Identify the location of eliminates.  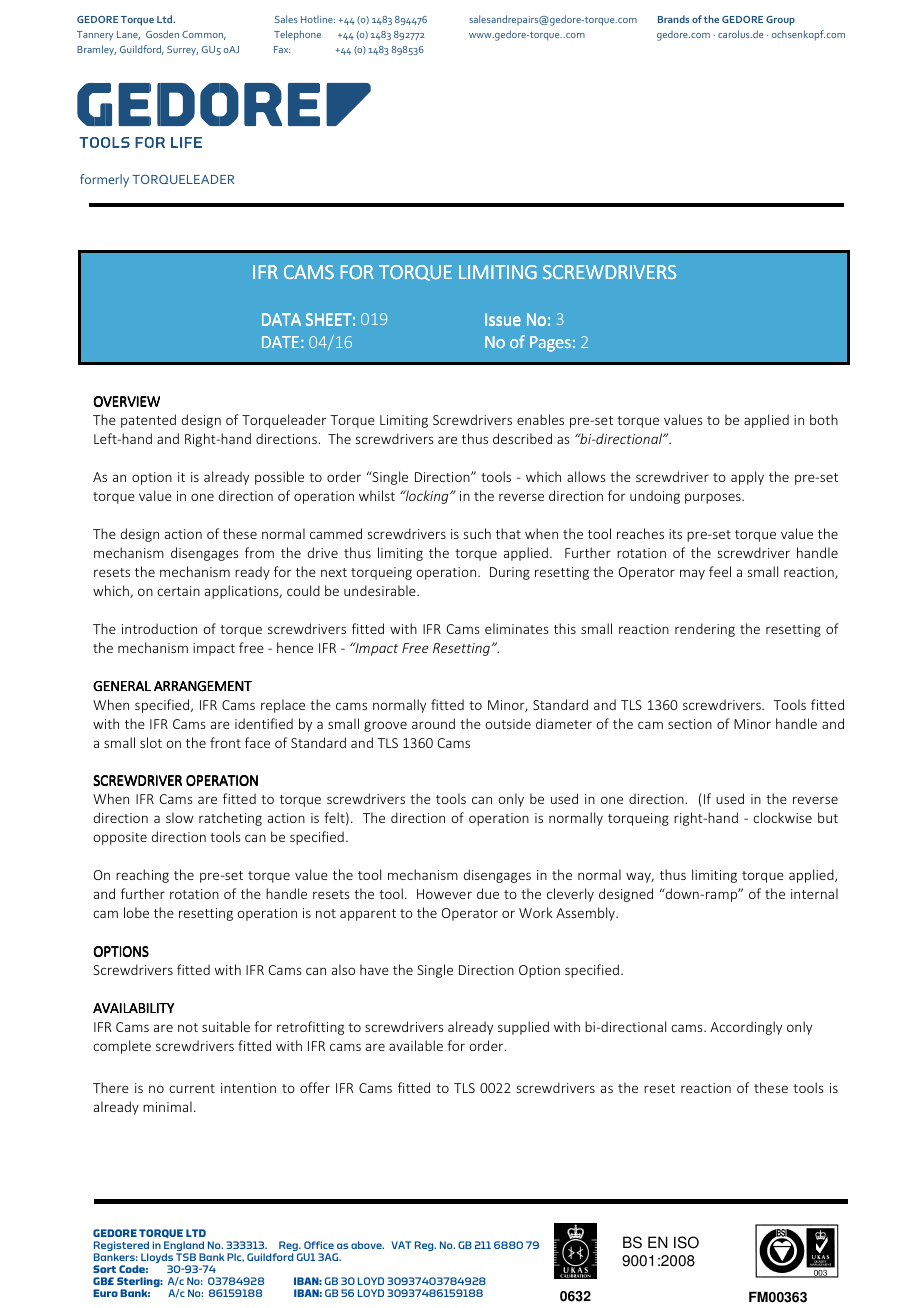
(516, 628).
